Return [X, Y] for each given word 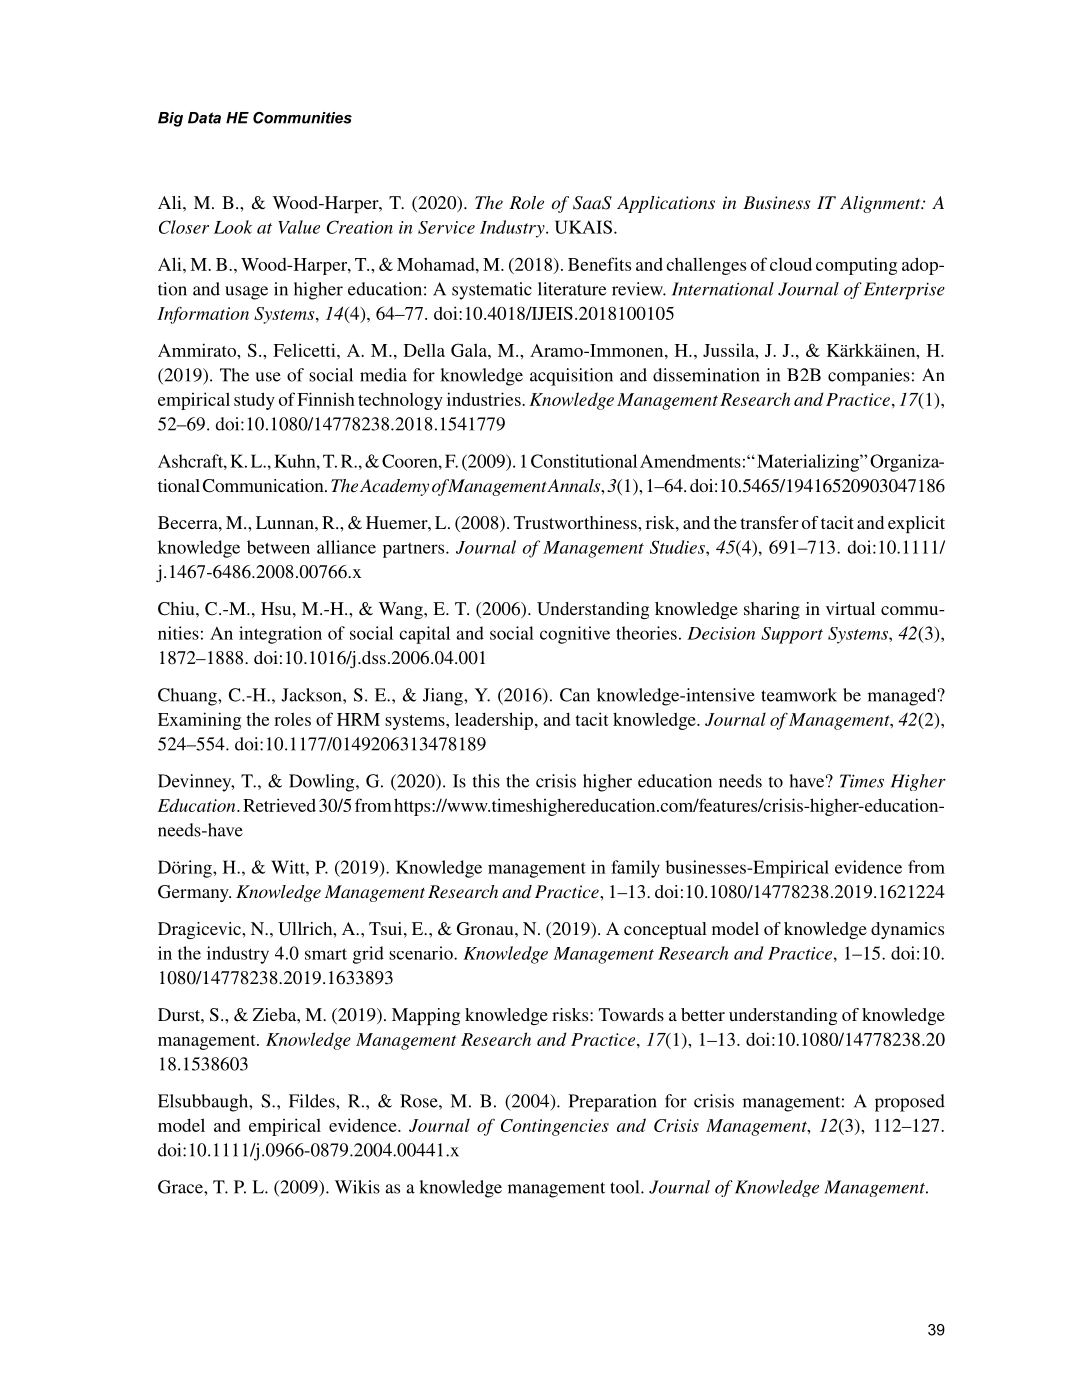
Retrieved [279, 805]
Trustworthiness [576, 522]
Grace [181, 1187]
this [486, 781]
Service [446, 227]
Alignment [881, 204]
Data [204, 118]
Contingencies [555, 1127]
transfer [769, 522]
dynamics [907, 930]
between [278, 547]
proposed [910, 1103]
